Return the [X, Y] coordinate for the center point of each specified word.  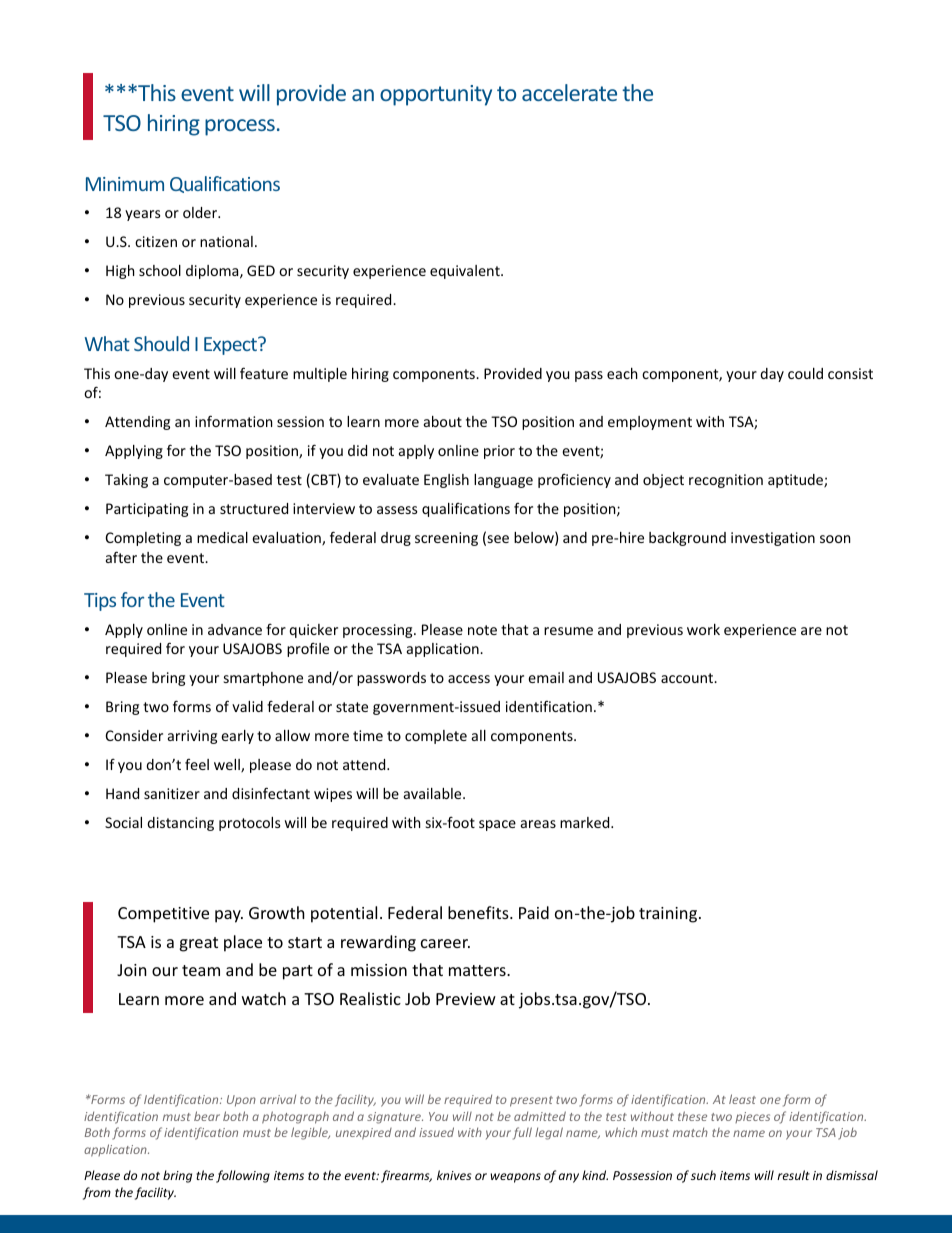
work [703, 629]
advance [235, 629]
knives [454, 1175]
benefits [479, 912]
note [482, 630]
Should [161, 343]
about [443, 421]
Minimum [125, 184]
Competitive [163, 915]
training [669, 915]
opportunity [436, 95]
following [243, 1176]
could [805, 373]
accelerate [569, 92]
